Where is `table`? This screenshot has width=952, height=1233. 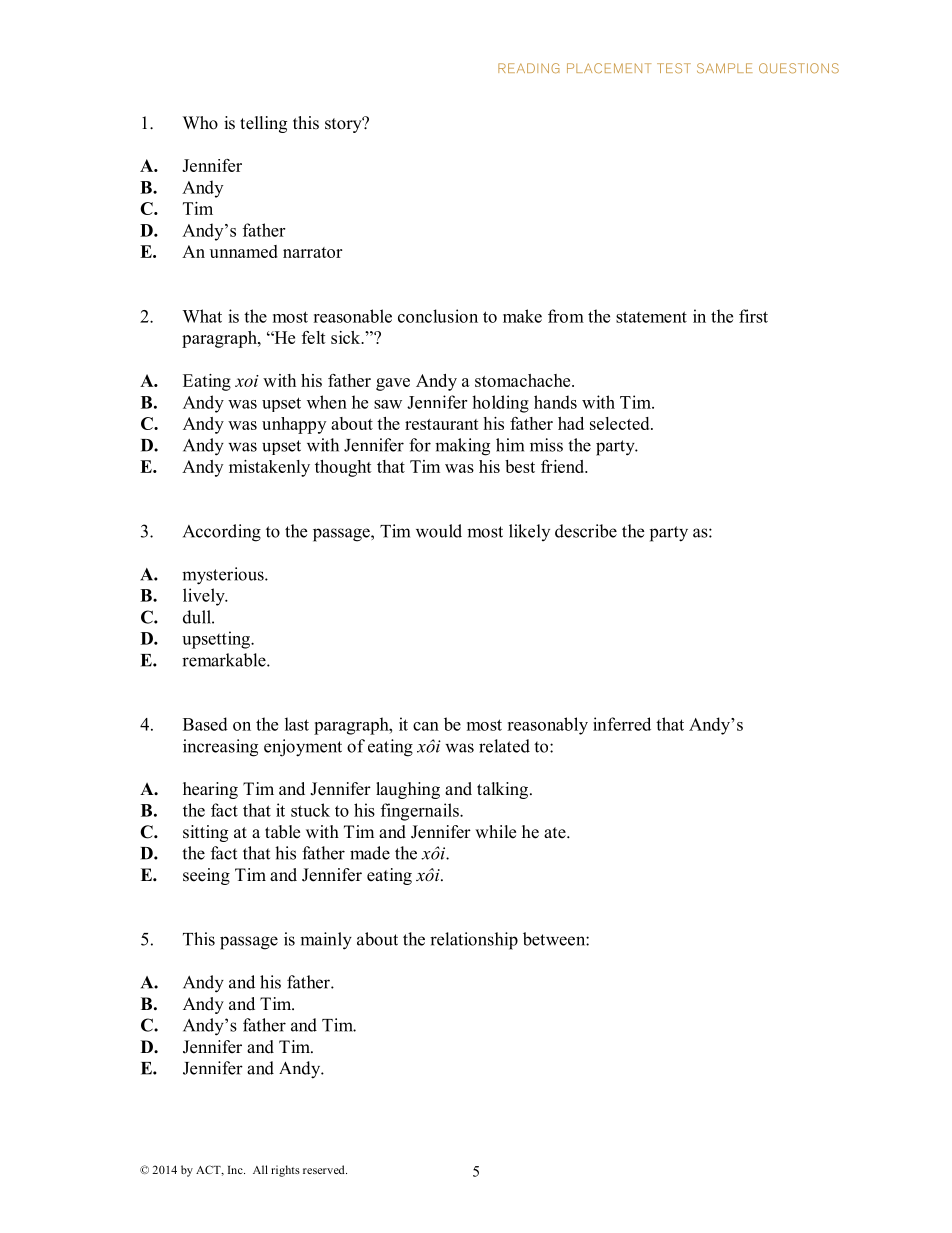 table is located at coordinates (282, 832).
